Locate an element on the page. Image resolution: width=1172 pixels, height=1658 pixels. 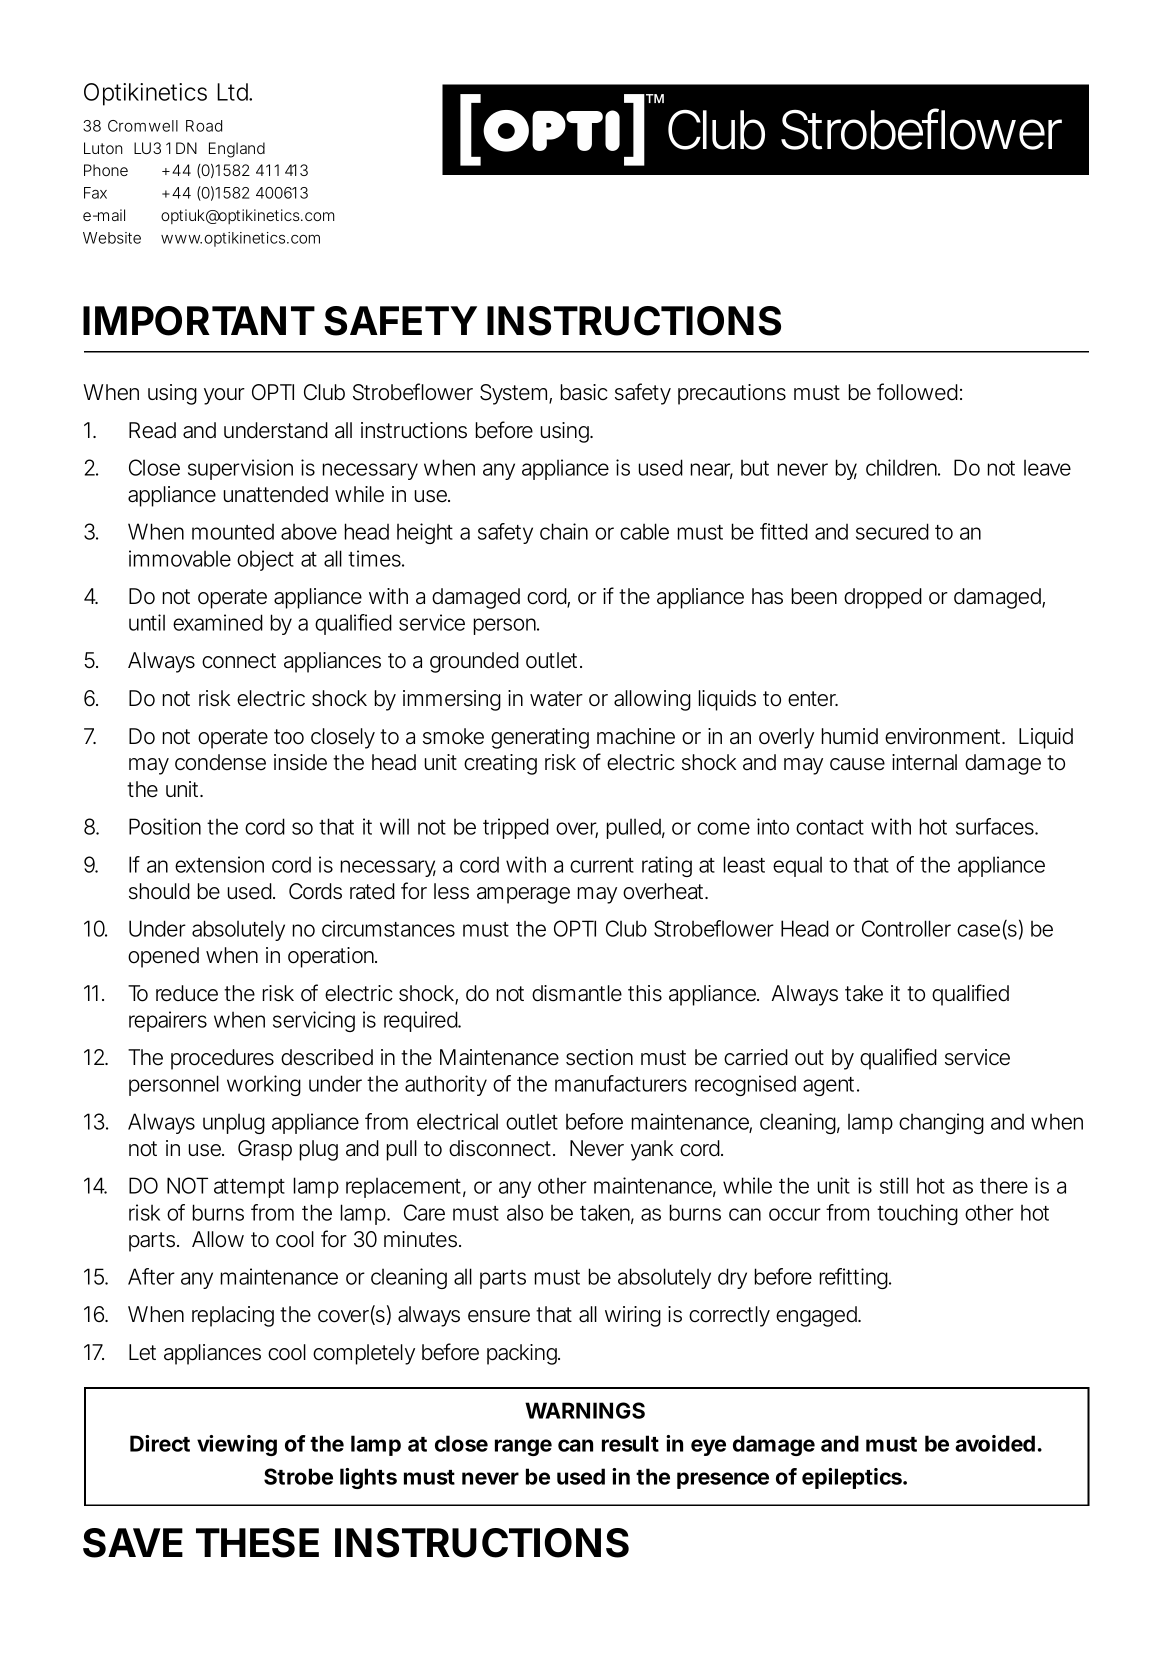
THESE is located at coordinates (257, 1543).
